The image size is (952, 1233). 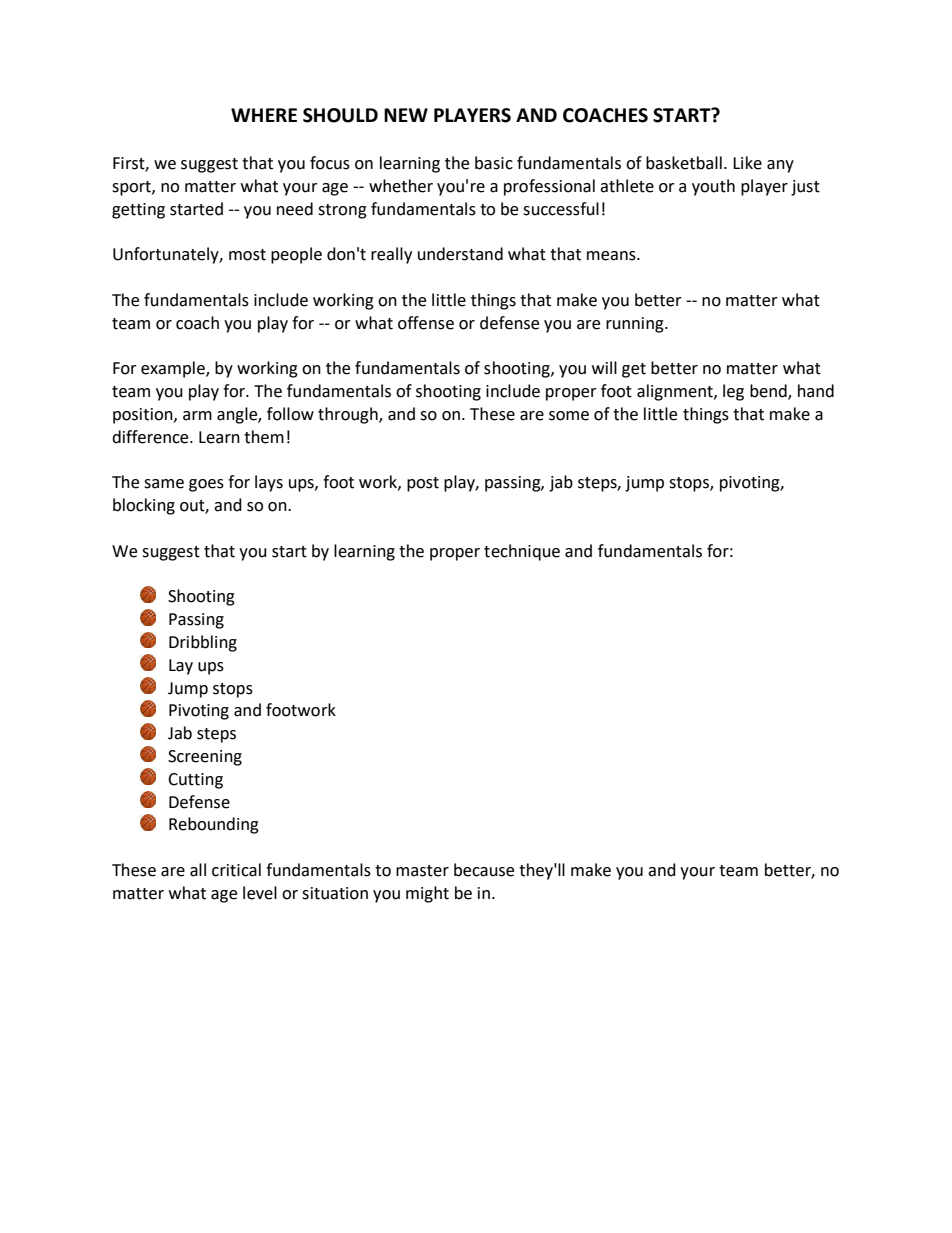 I want to click on post, so click(x=423, y=484).
